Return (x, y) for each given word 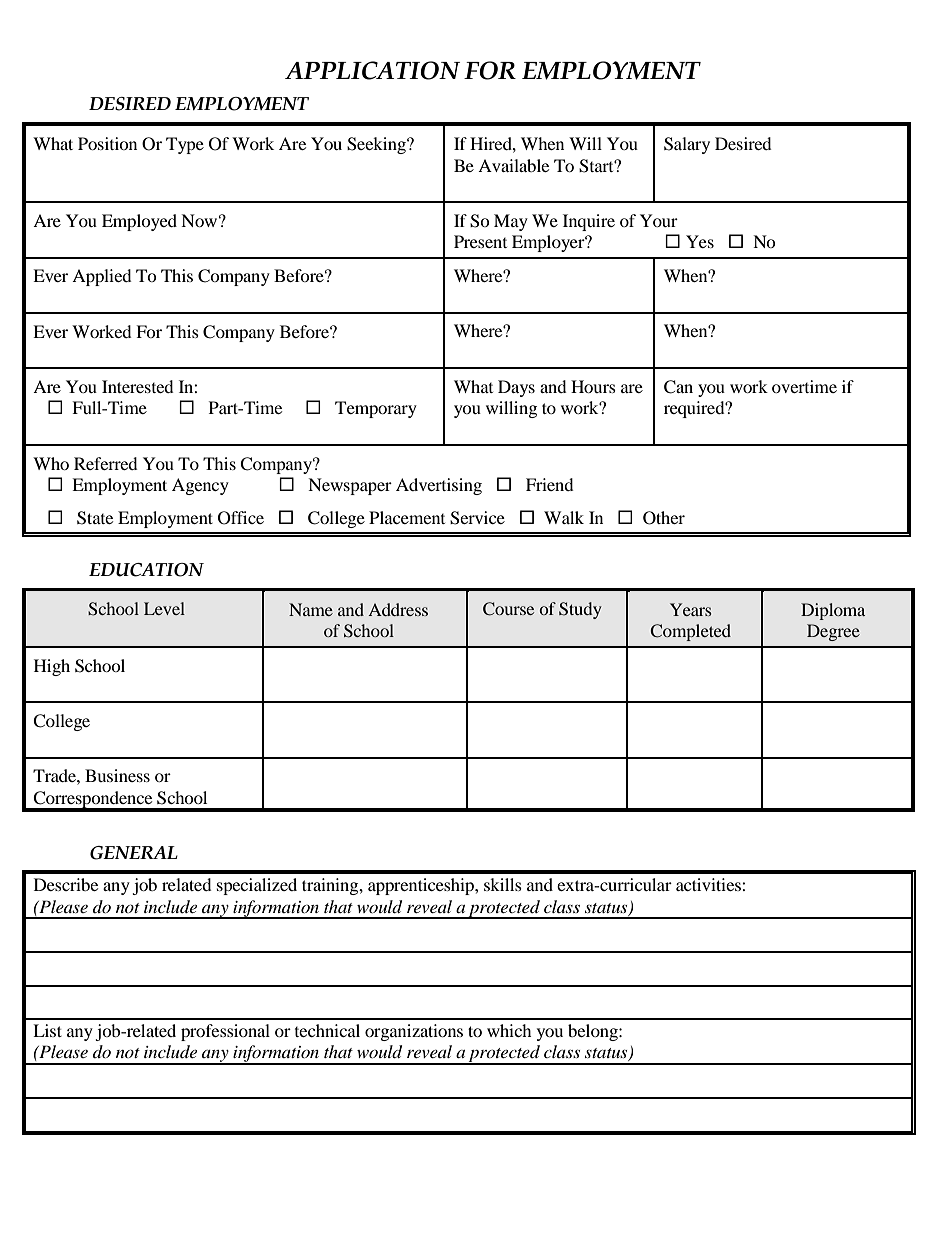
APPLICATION (372, 70)
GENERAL (134, 853)
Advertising (439, 486)
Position (107, 143)
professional (225, 1032)
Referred (106, 463)
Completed (690, 632)
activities (709, 884)
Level (164, 608)
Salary (687, 145)
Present (480, 241)
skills (503, 884)
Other (664, 518)
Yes (700, 241)
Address (398, 609)
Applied (102, 277)
